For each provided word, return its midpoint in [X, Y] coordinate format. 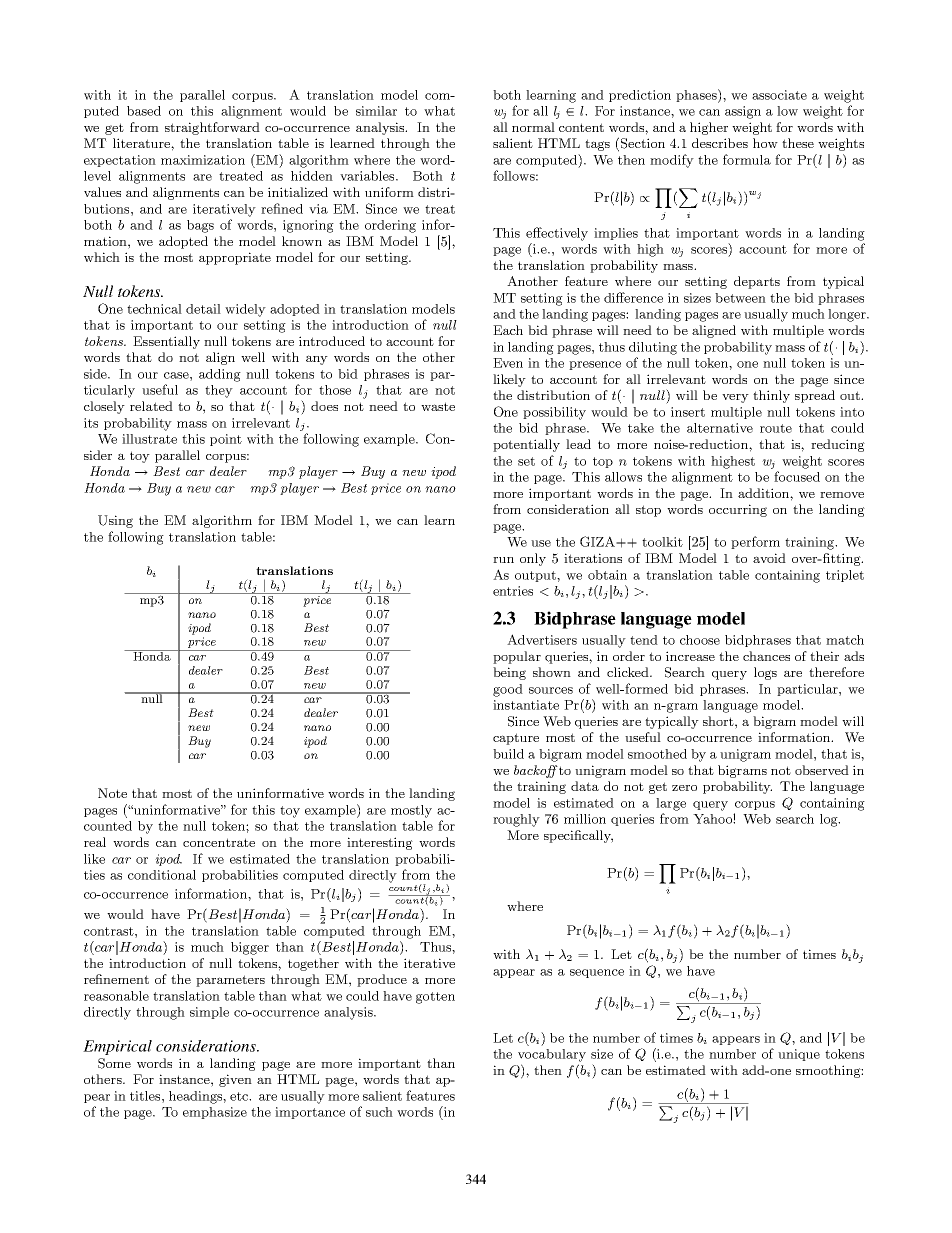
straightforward [212, 128]
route [776, 428]
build [508, 754]
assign [743, 112]
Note [112, 793]
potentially [526, 445]
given [235, 1080]
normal [533, 127]
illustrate [149, 439]
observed [822, 770]
